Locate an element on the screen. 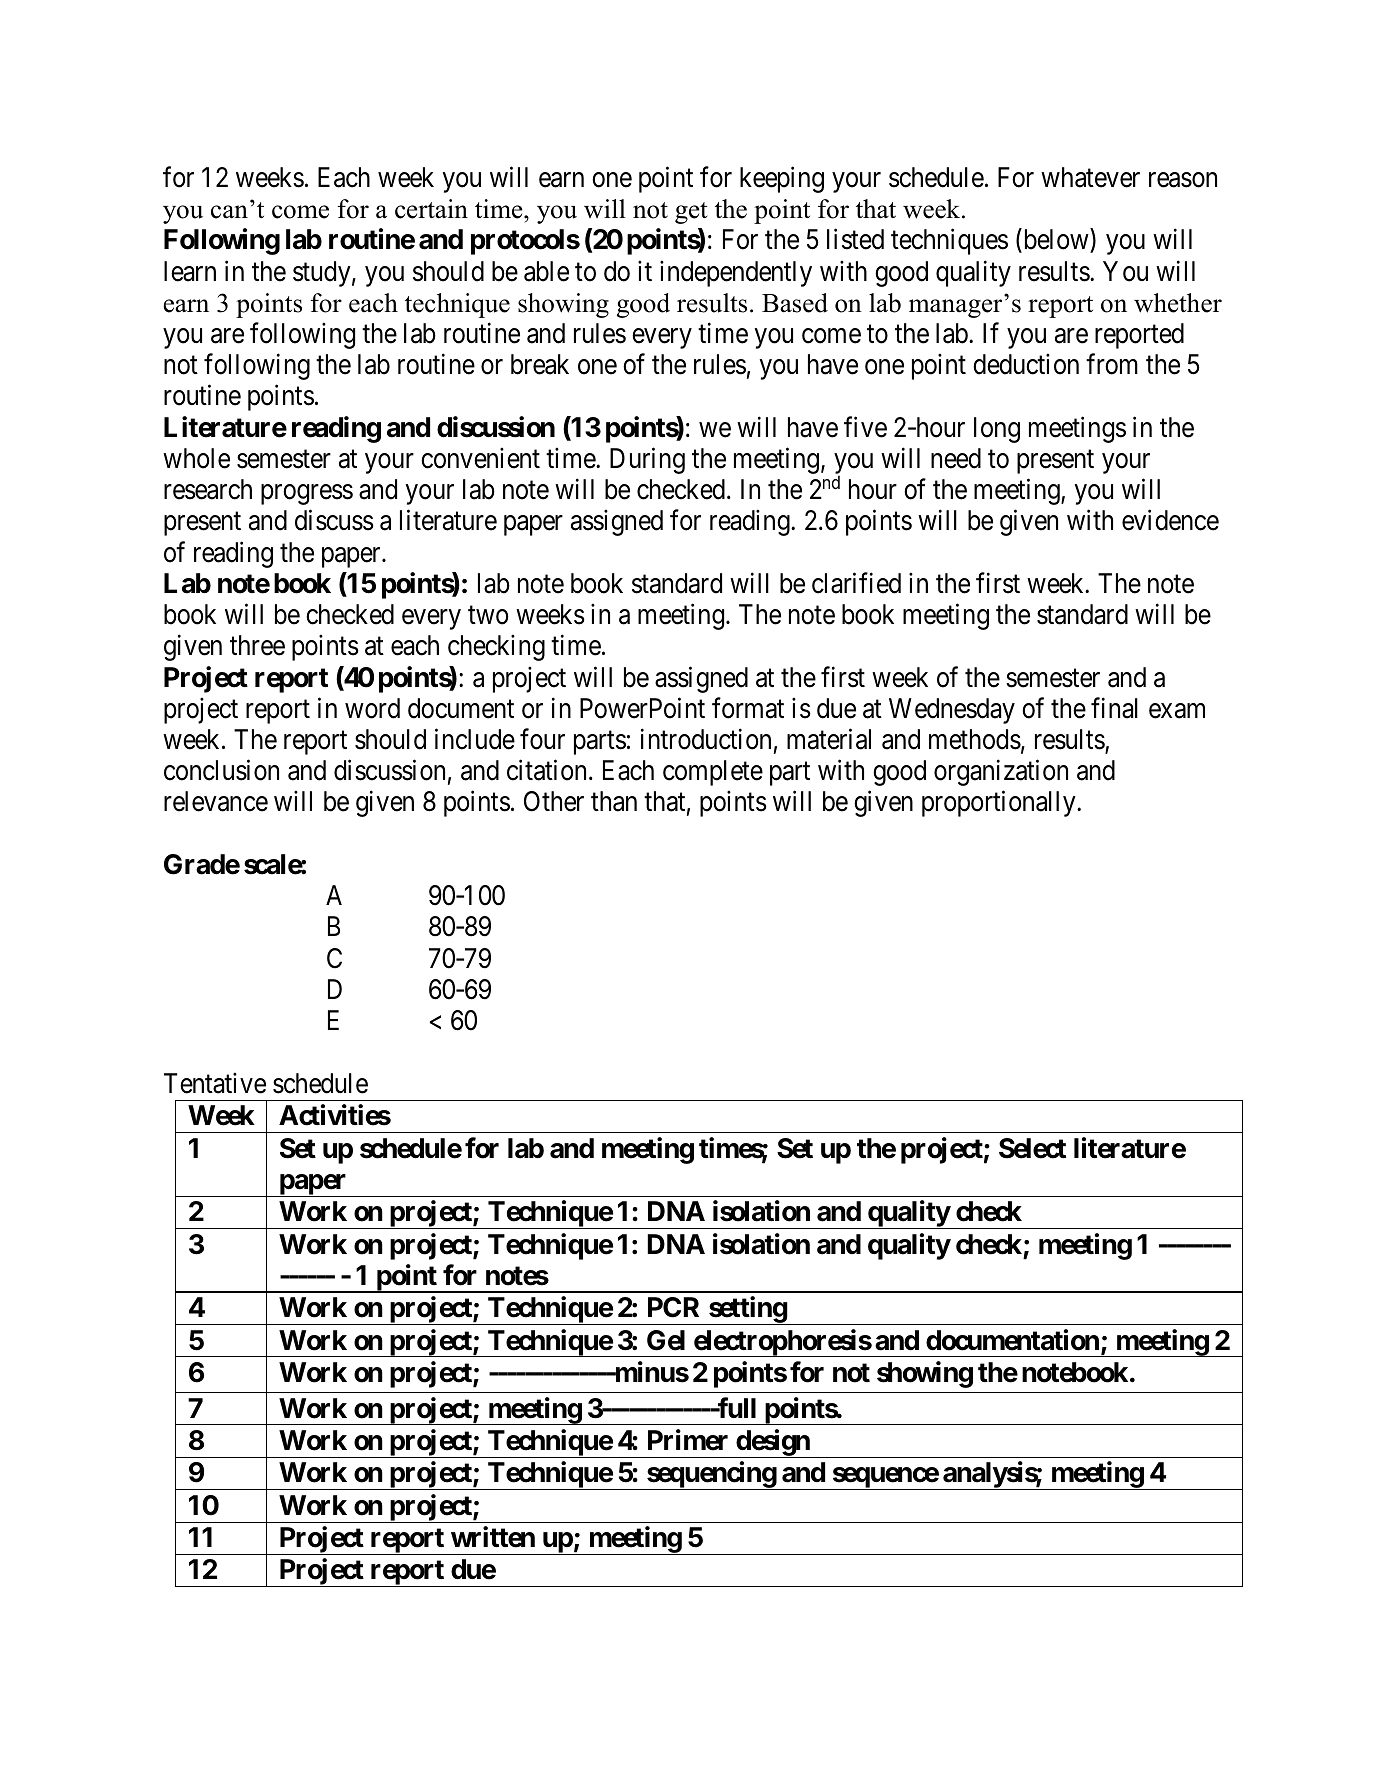  than is located at coordinates (614, 801).
